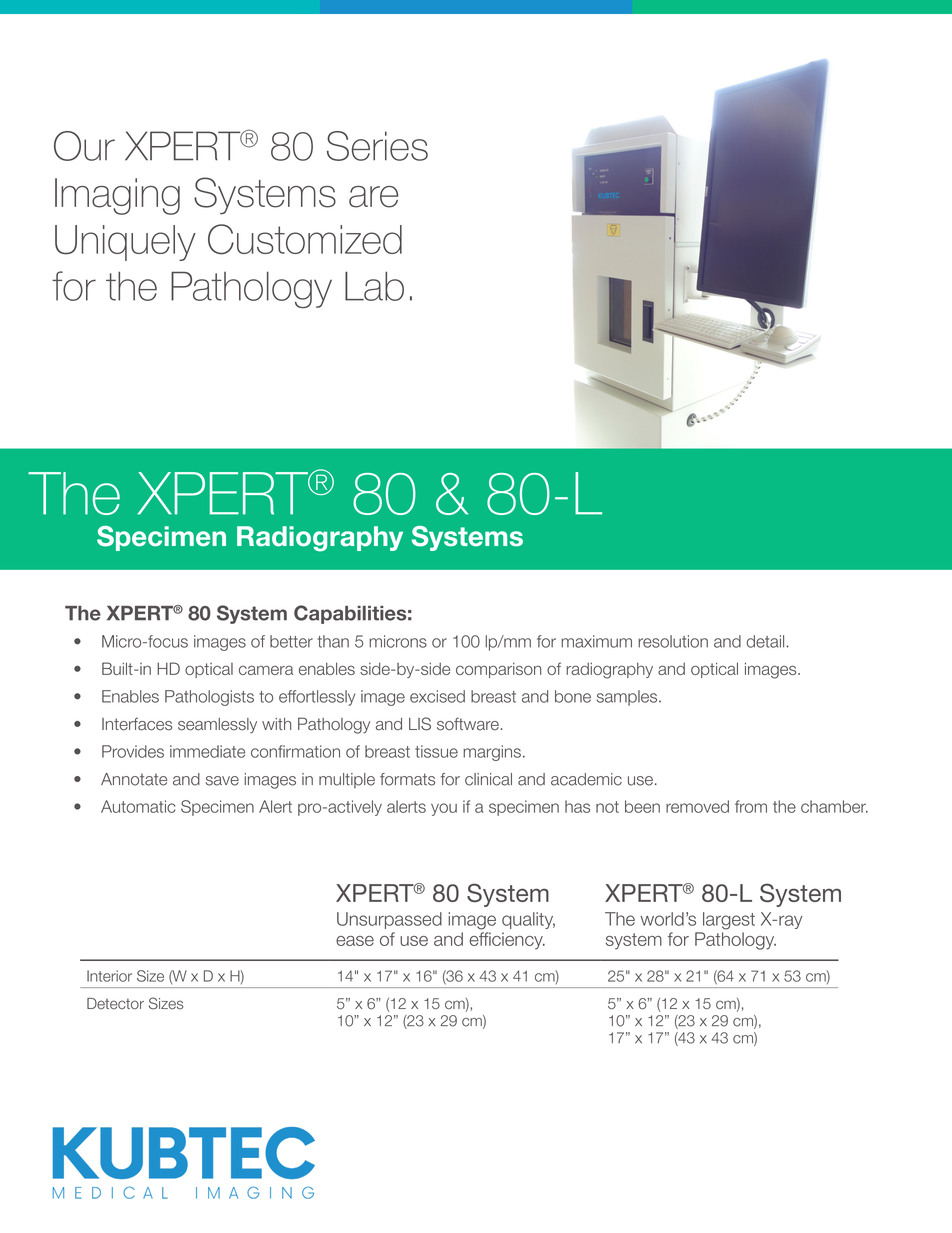  What do you see at coordinates (498, 670) in the screenshot?
I see `comparison` at bounding box center [498, 670].
